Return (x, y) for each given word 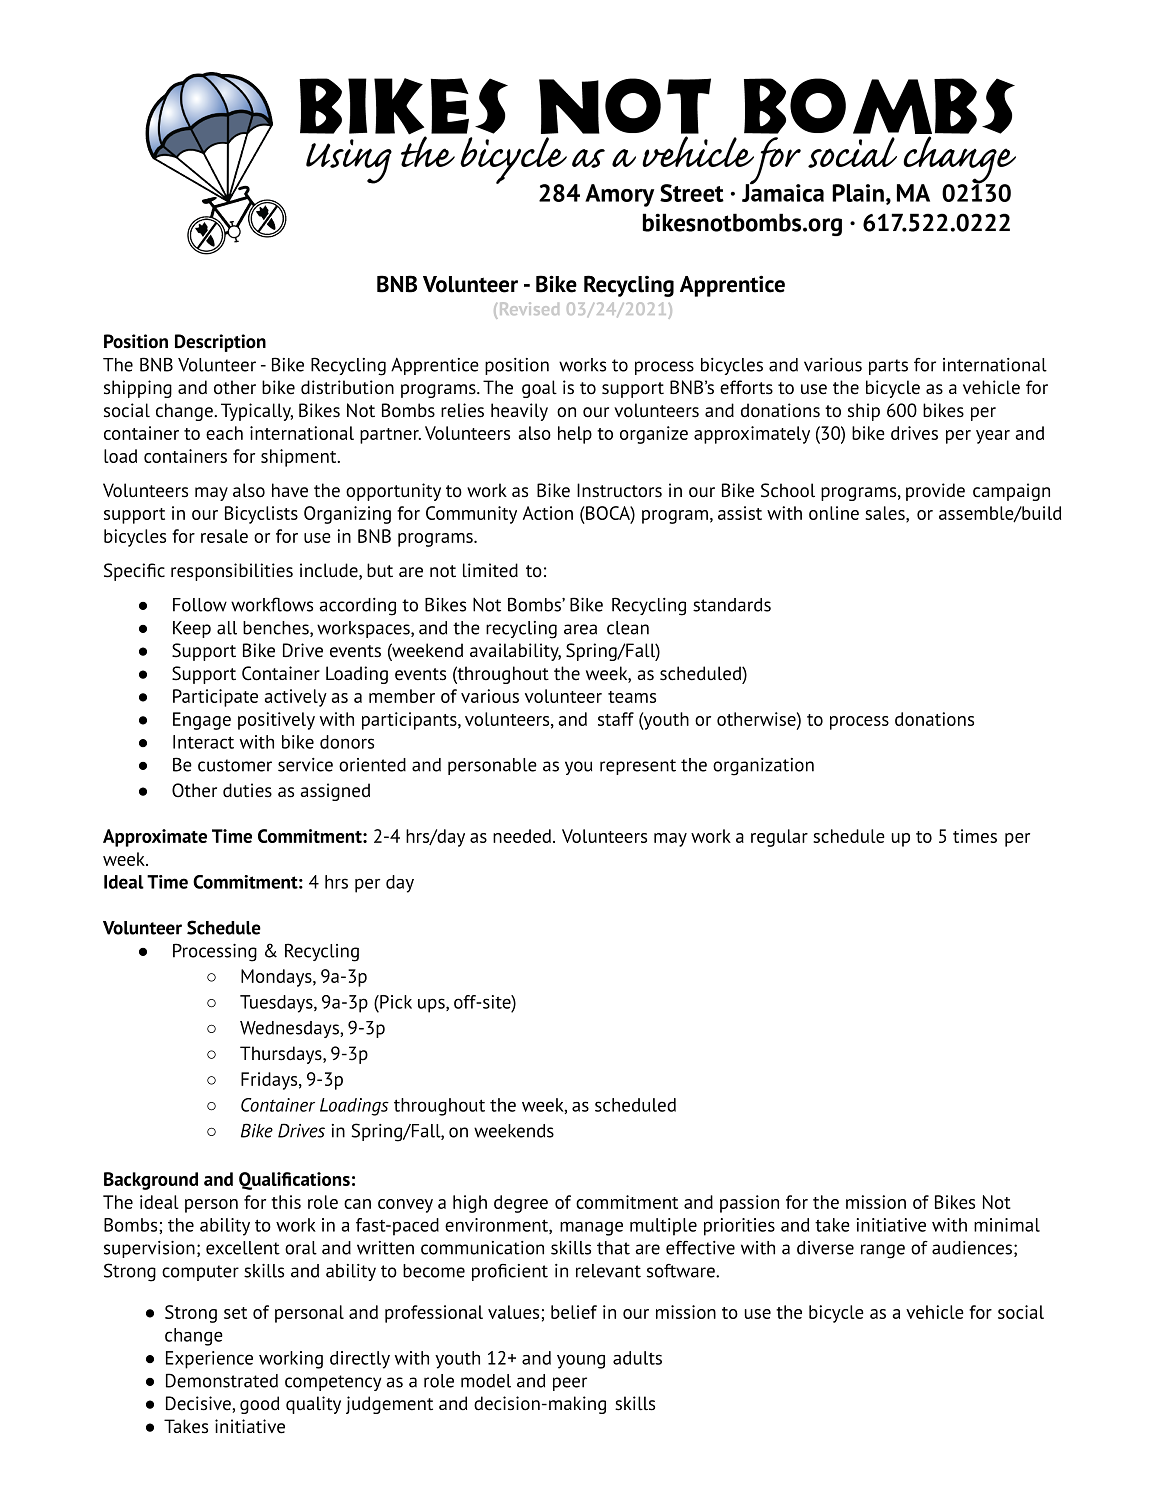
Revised (529, 308)
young (581, 1361)
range (883, 1251)
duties (247, 790)
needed (522, 836)
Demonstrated (222, 1380)
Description (220, 343)
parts (888, 367)
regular (779, 838)
